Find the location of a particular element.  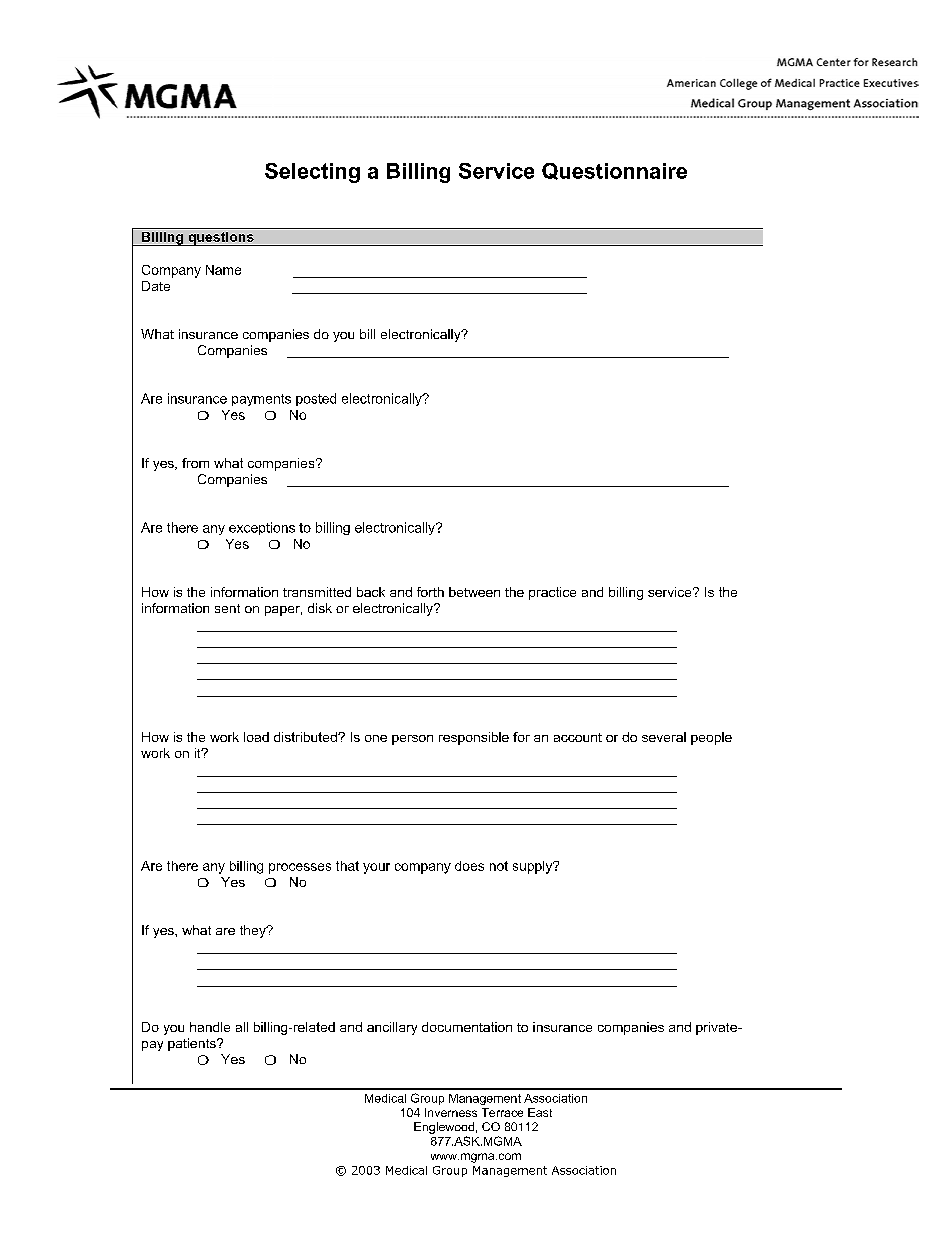

Questionnaire is located at coordinates (614, 171).
